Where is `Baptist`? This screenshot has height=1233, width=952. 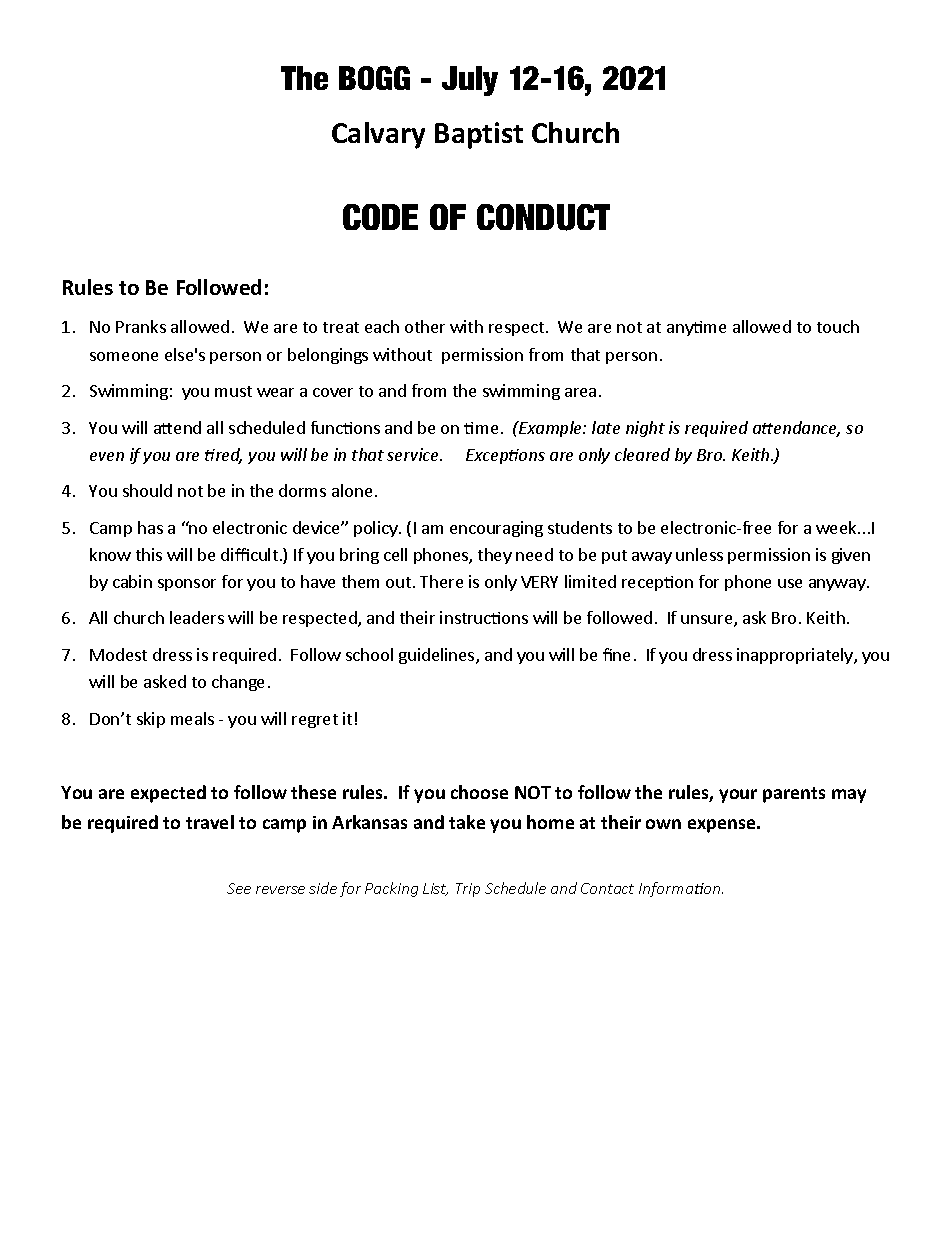 Baptist is located at coordinates (479, 135).
